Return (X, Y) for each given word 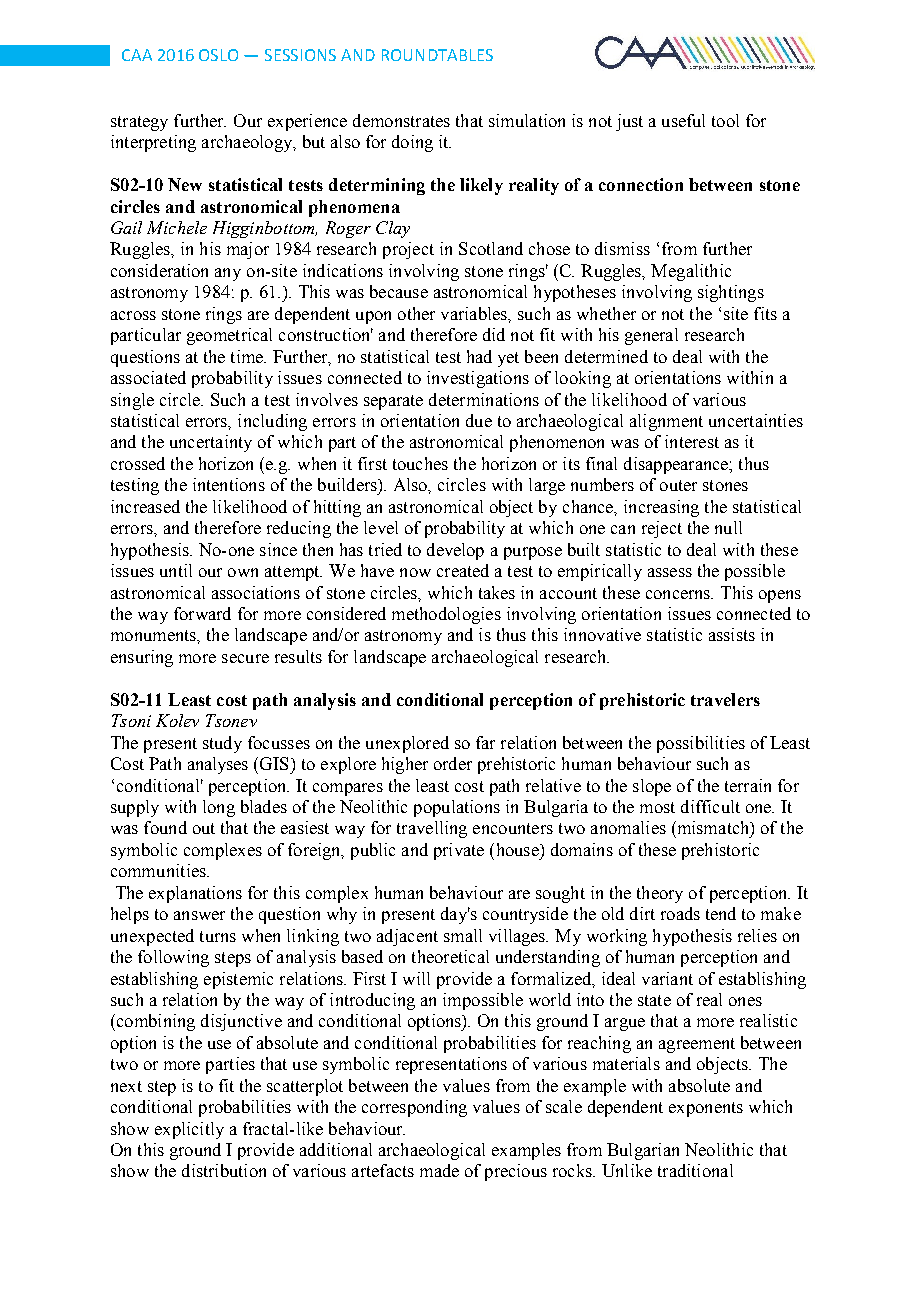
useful (683, 120)
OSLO (218, 55)
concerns (679, 594)
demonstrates (401, 120)
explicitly (189, 1130)
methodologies (446, 615)
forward (202, 613)
